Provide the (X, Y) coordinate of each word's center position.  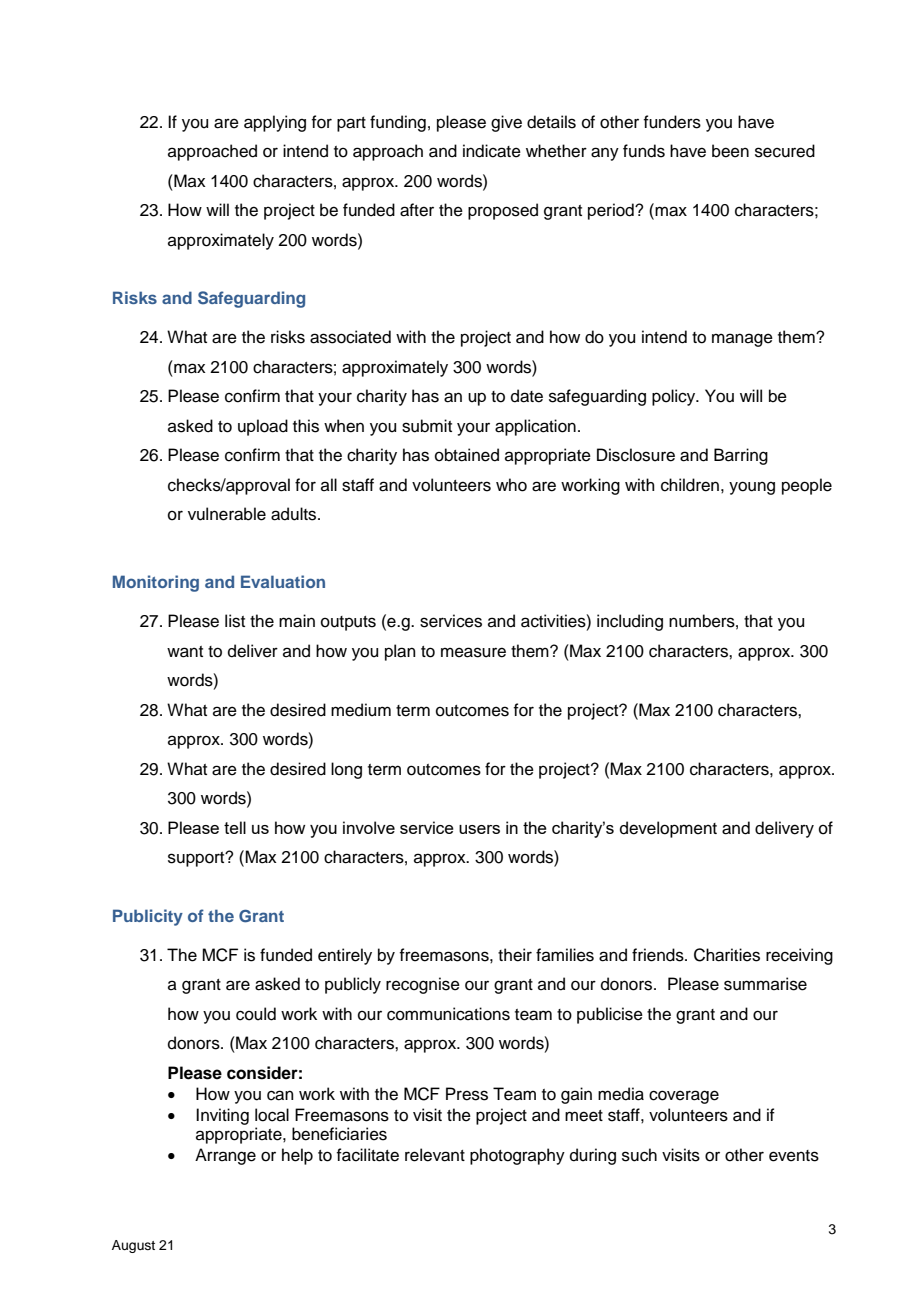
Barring (741, 456)
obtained (467, 455)
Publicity (148, 917)
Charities (727, 955)
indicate (492, 151)
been (730, 151)
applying (275, 123)
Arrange (225, 1156)
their (515, 955)
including (630, 622)
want (185, 652)
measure (473, 652)
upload (263, 427)
